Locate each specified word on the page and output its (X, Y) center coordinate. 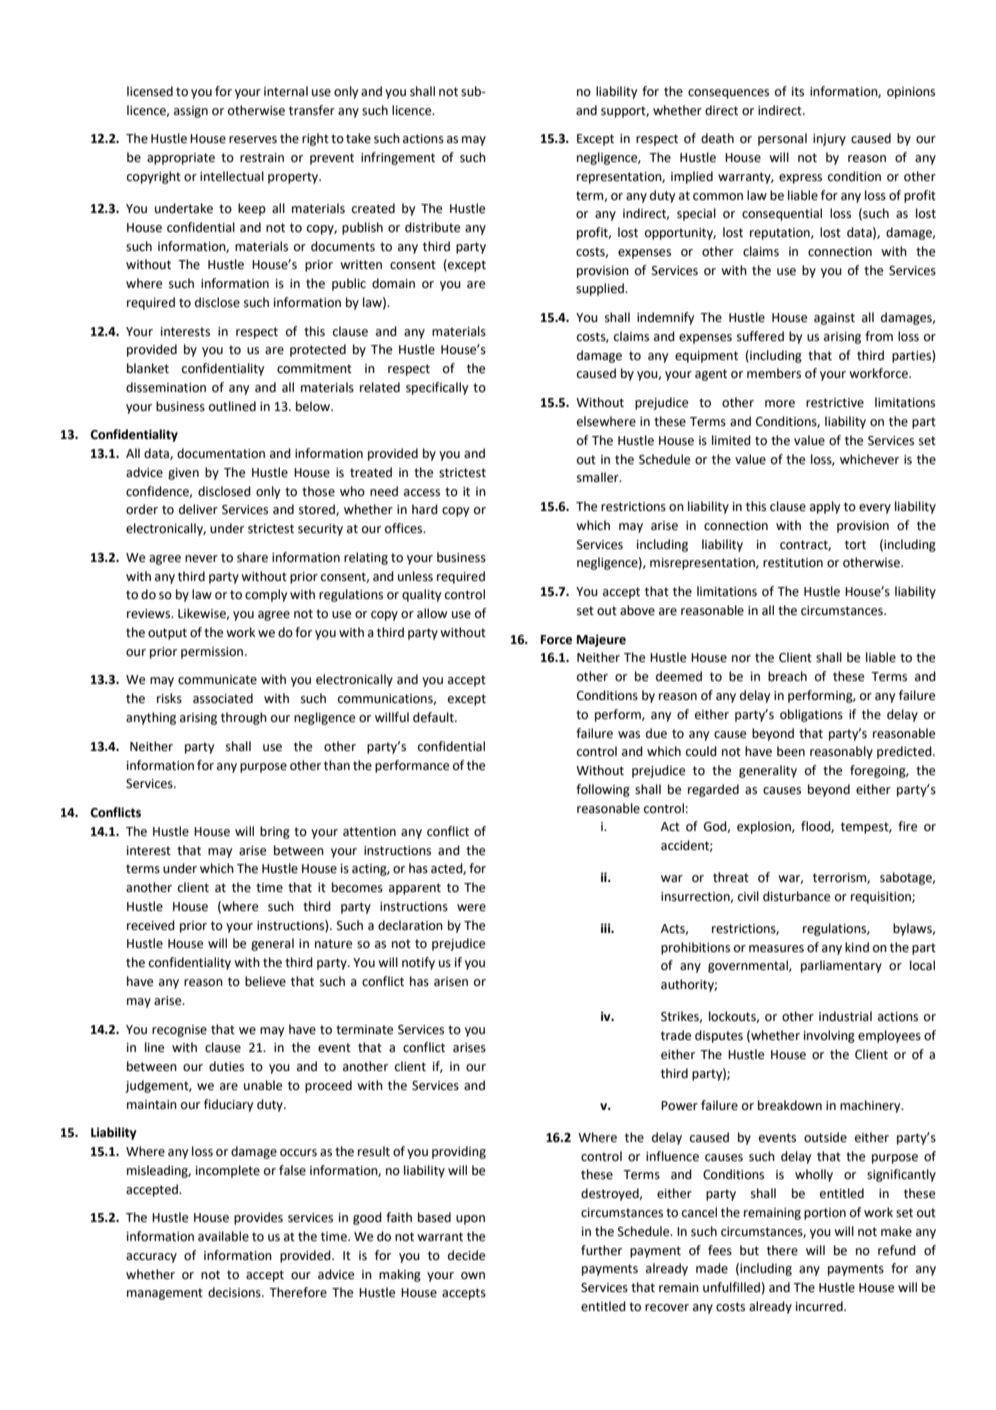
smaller (599, 477)
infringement (398, 158)
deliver (198, 509)
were (471, 908)
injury (829, 140)
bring (275, 832)
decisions (235, 1292)
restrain (262, 158)
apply (825, 507)
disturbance (796, 896)
